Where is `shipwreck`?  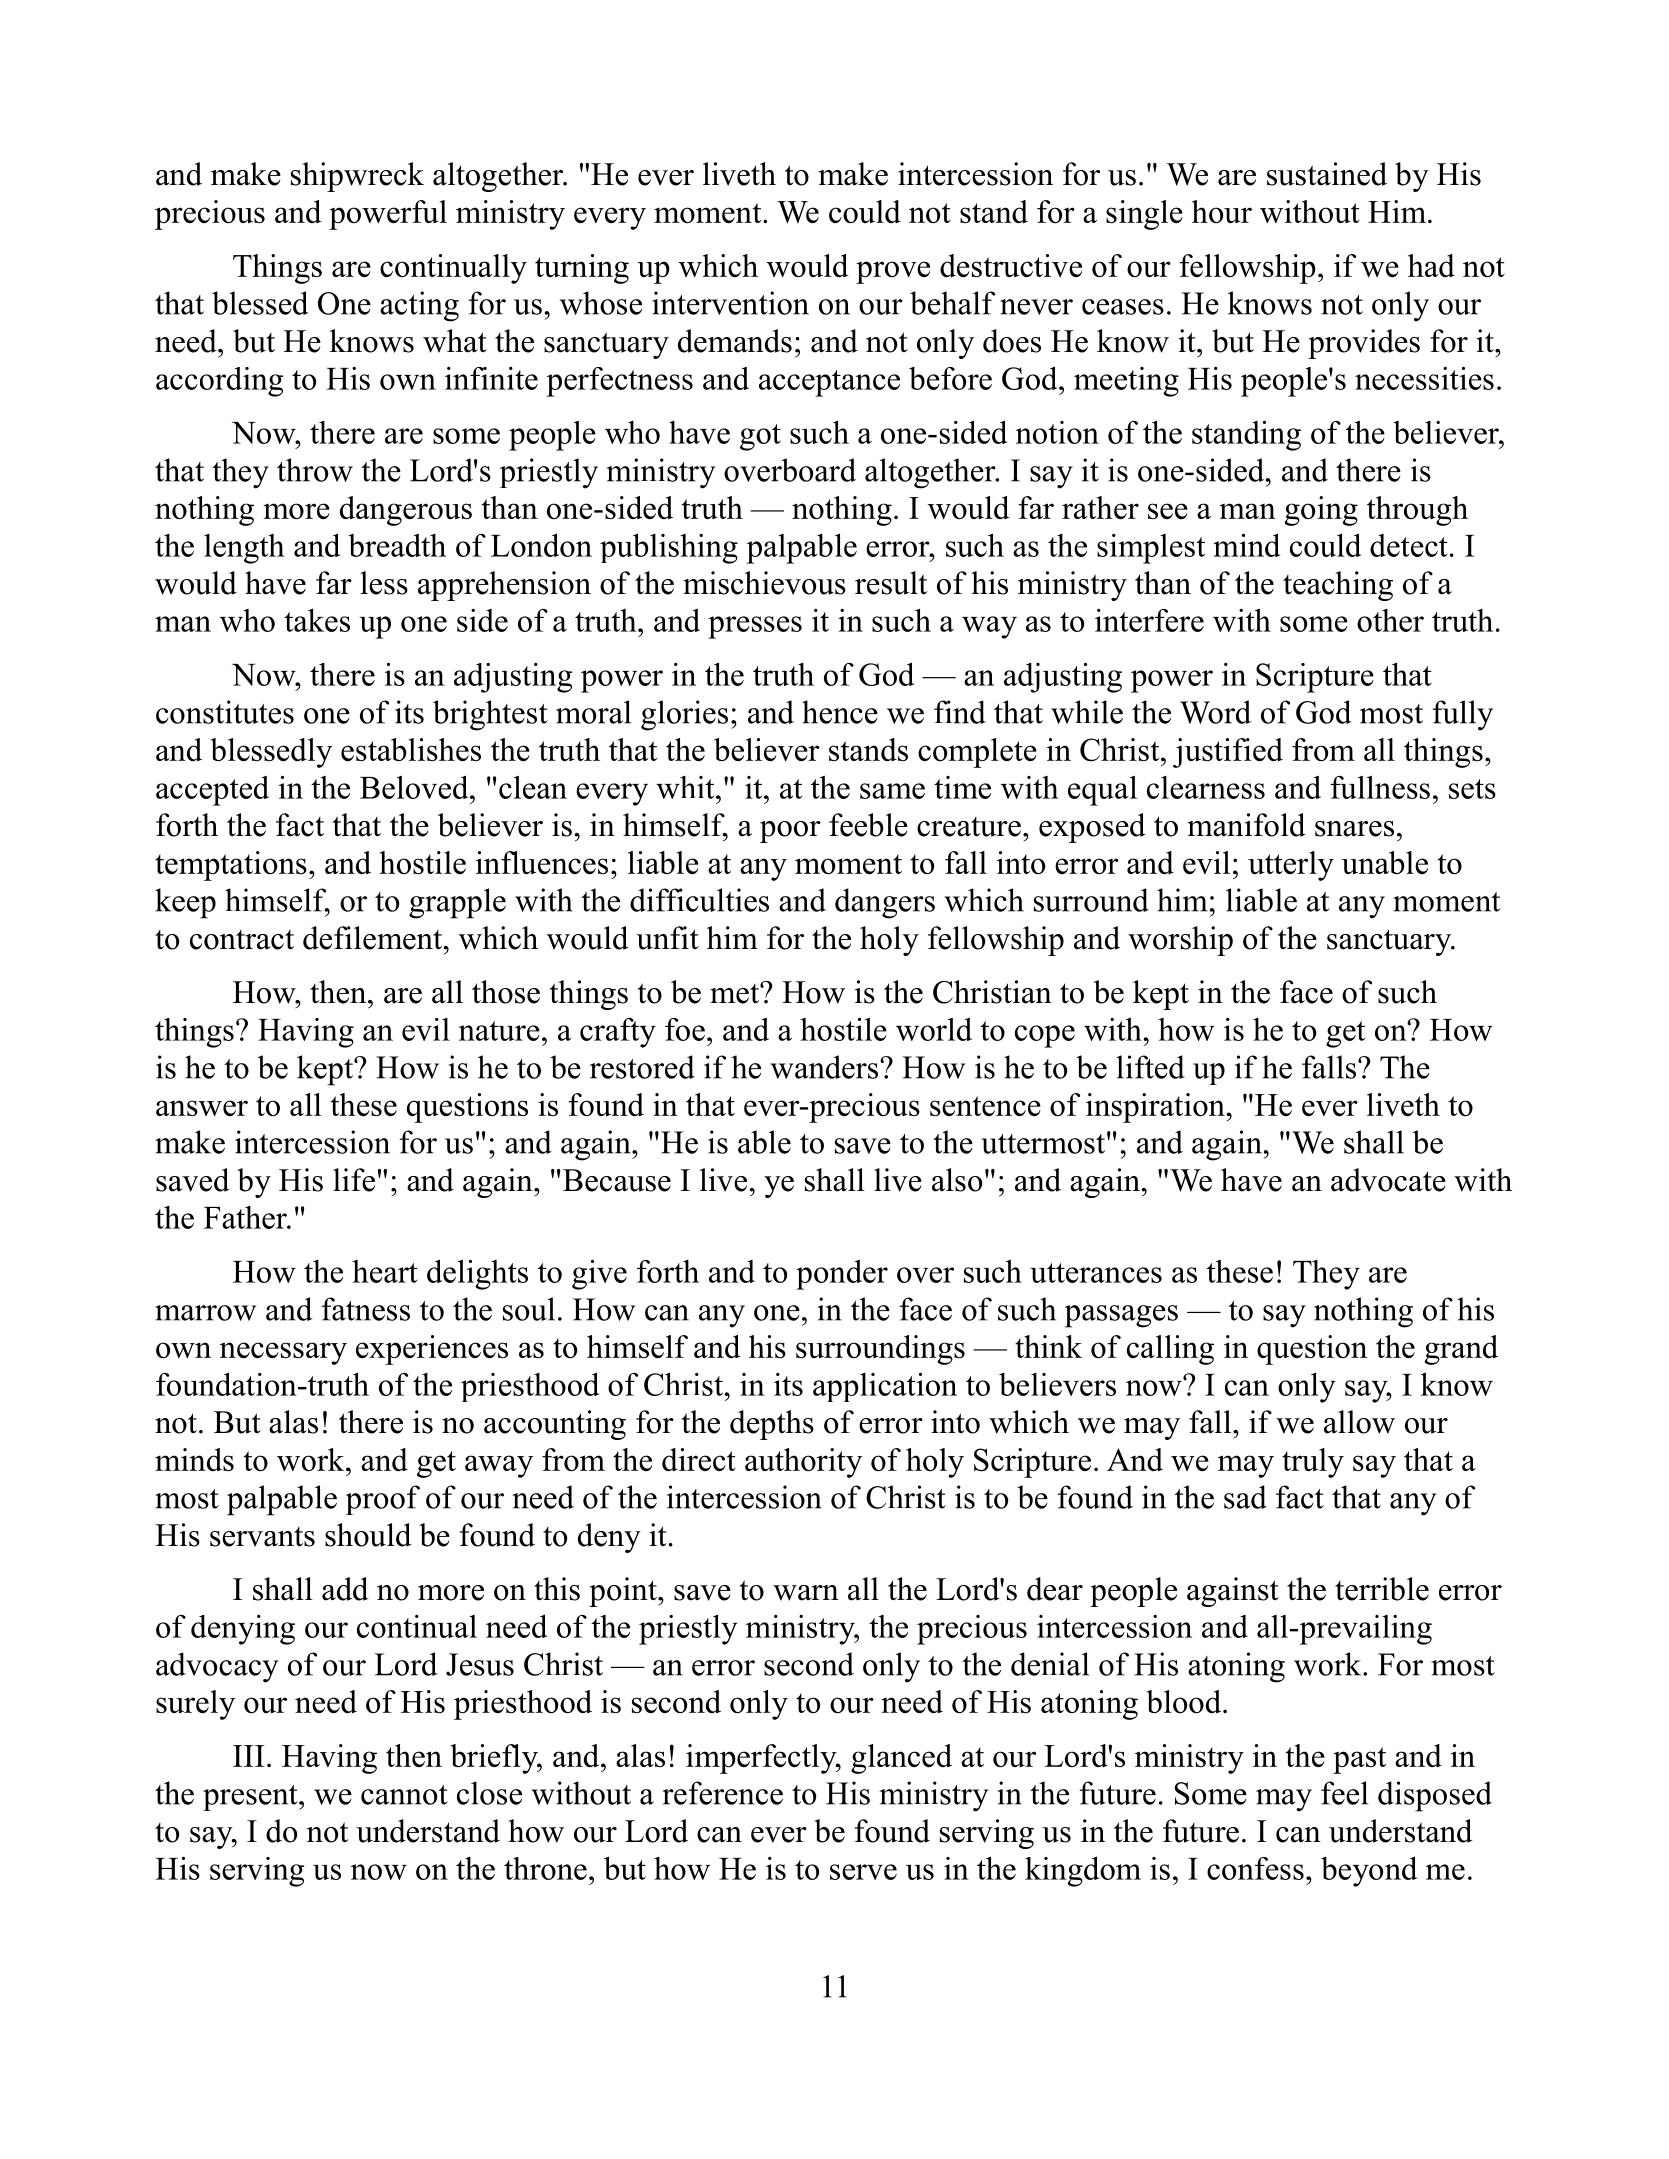
shipwreck is located at coordinates (357, 177).
